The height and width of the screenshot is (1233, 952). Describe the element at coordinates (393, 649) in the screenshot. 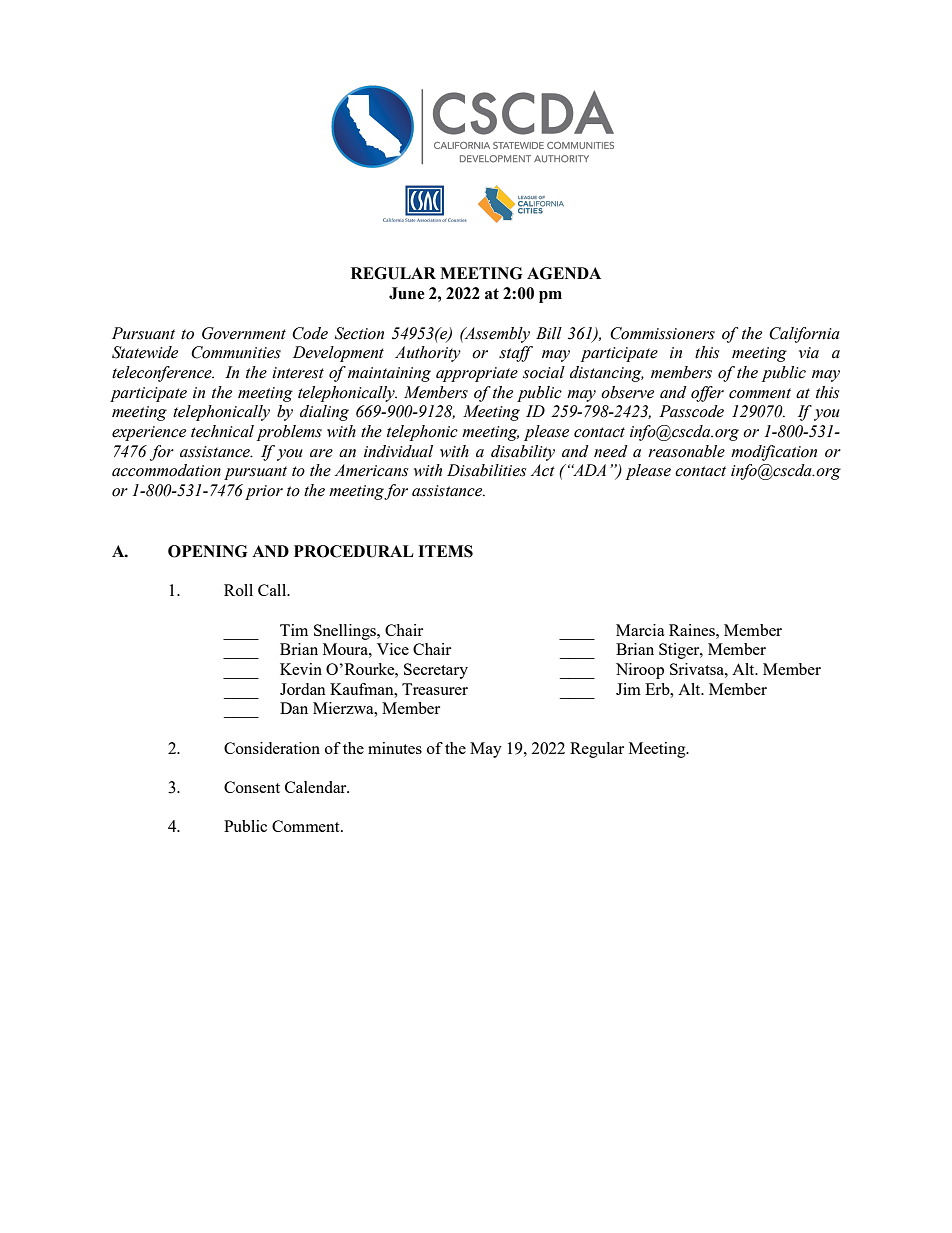

I see `Vice` at that location.
